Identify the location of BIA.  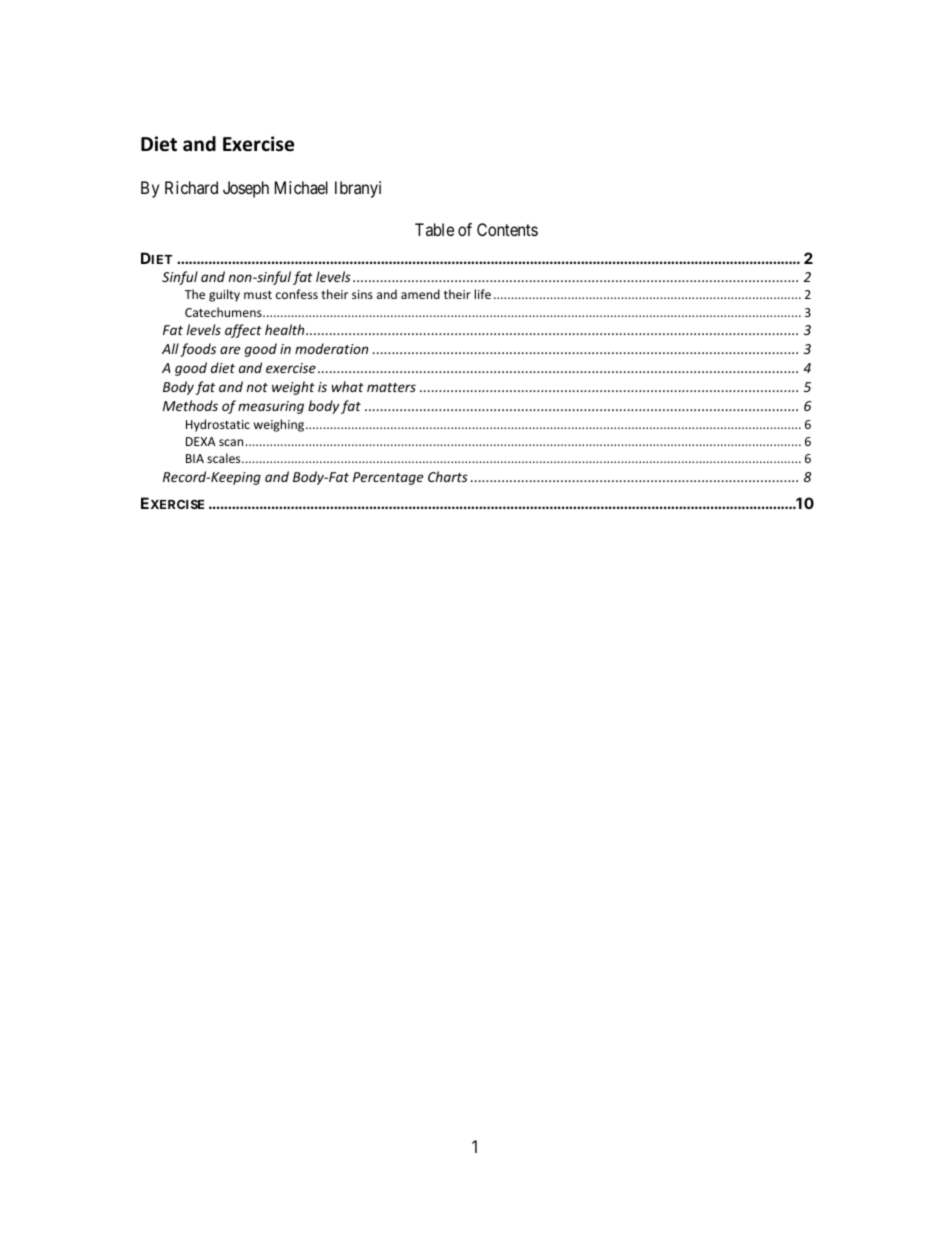
(195, 458).
